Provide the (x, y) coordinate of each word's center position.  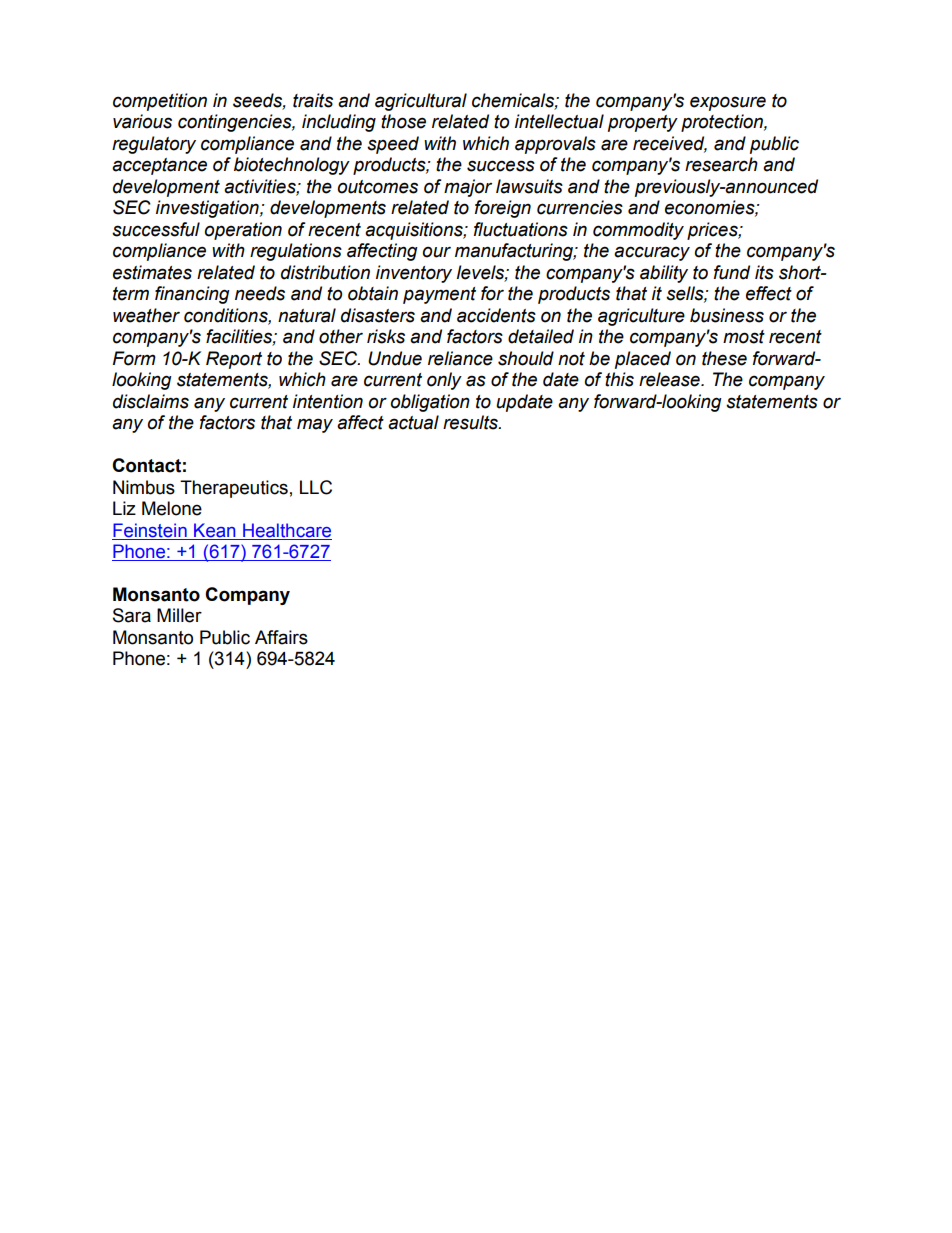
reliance (460, 358)
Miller (179, 615)
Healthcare (287, 530)
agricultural (421, 102)
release (670, 379)
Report (234, 360)
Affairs (281, 637)
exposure (728, 103)
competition (160, 102)
